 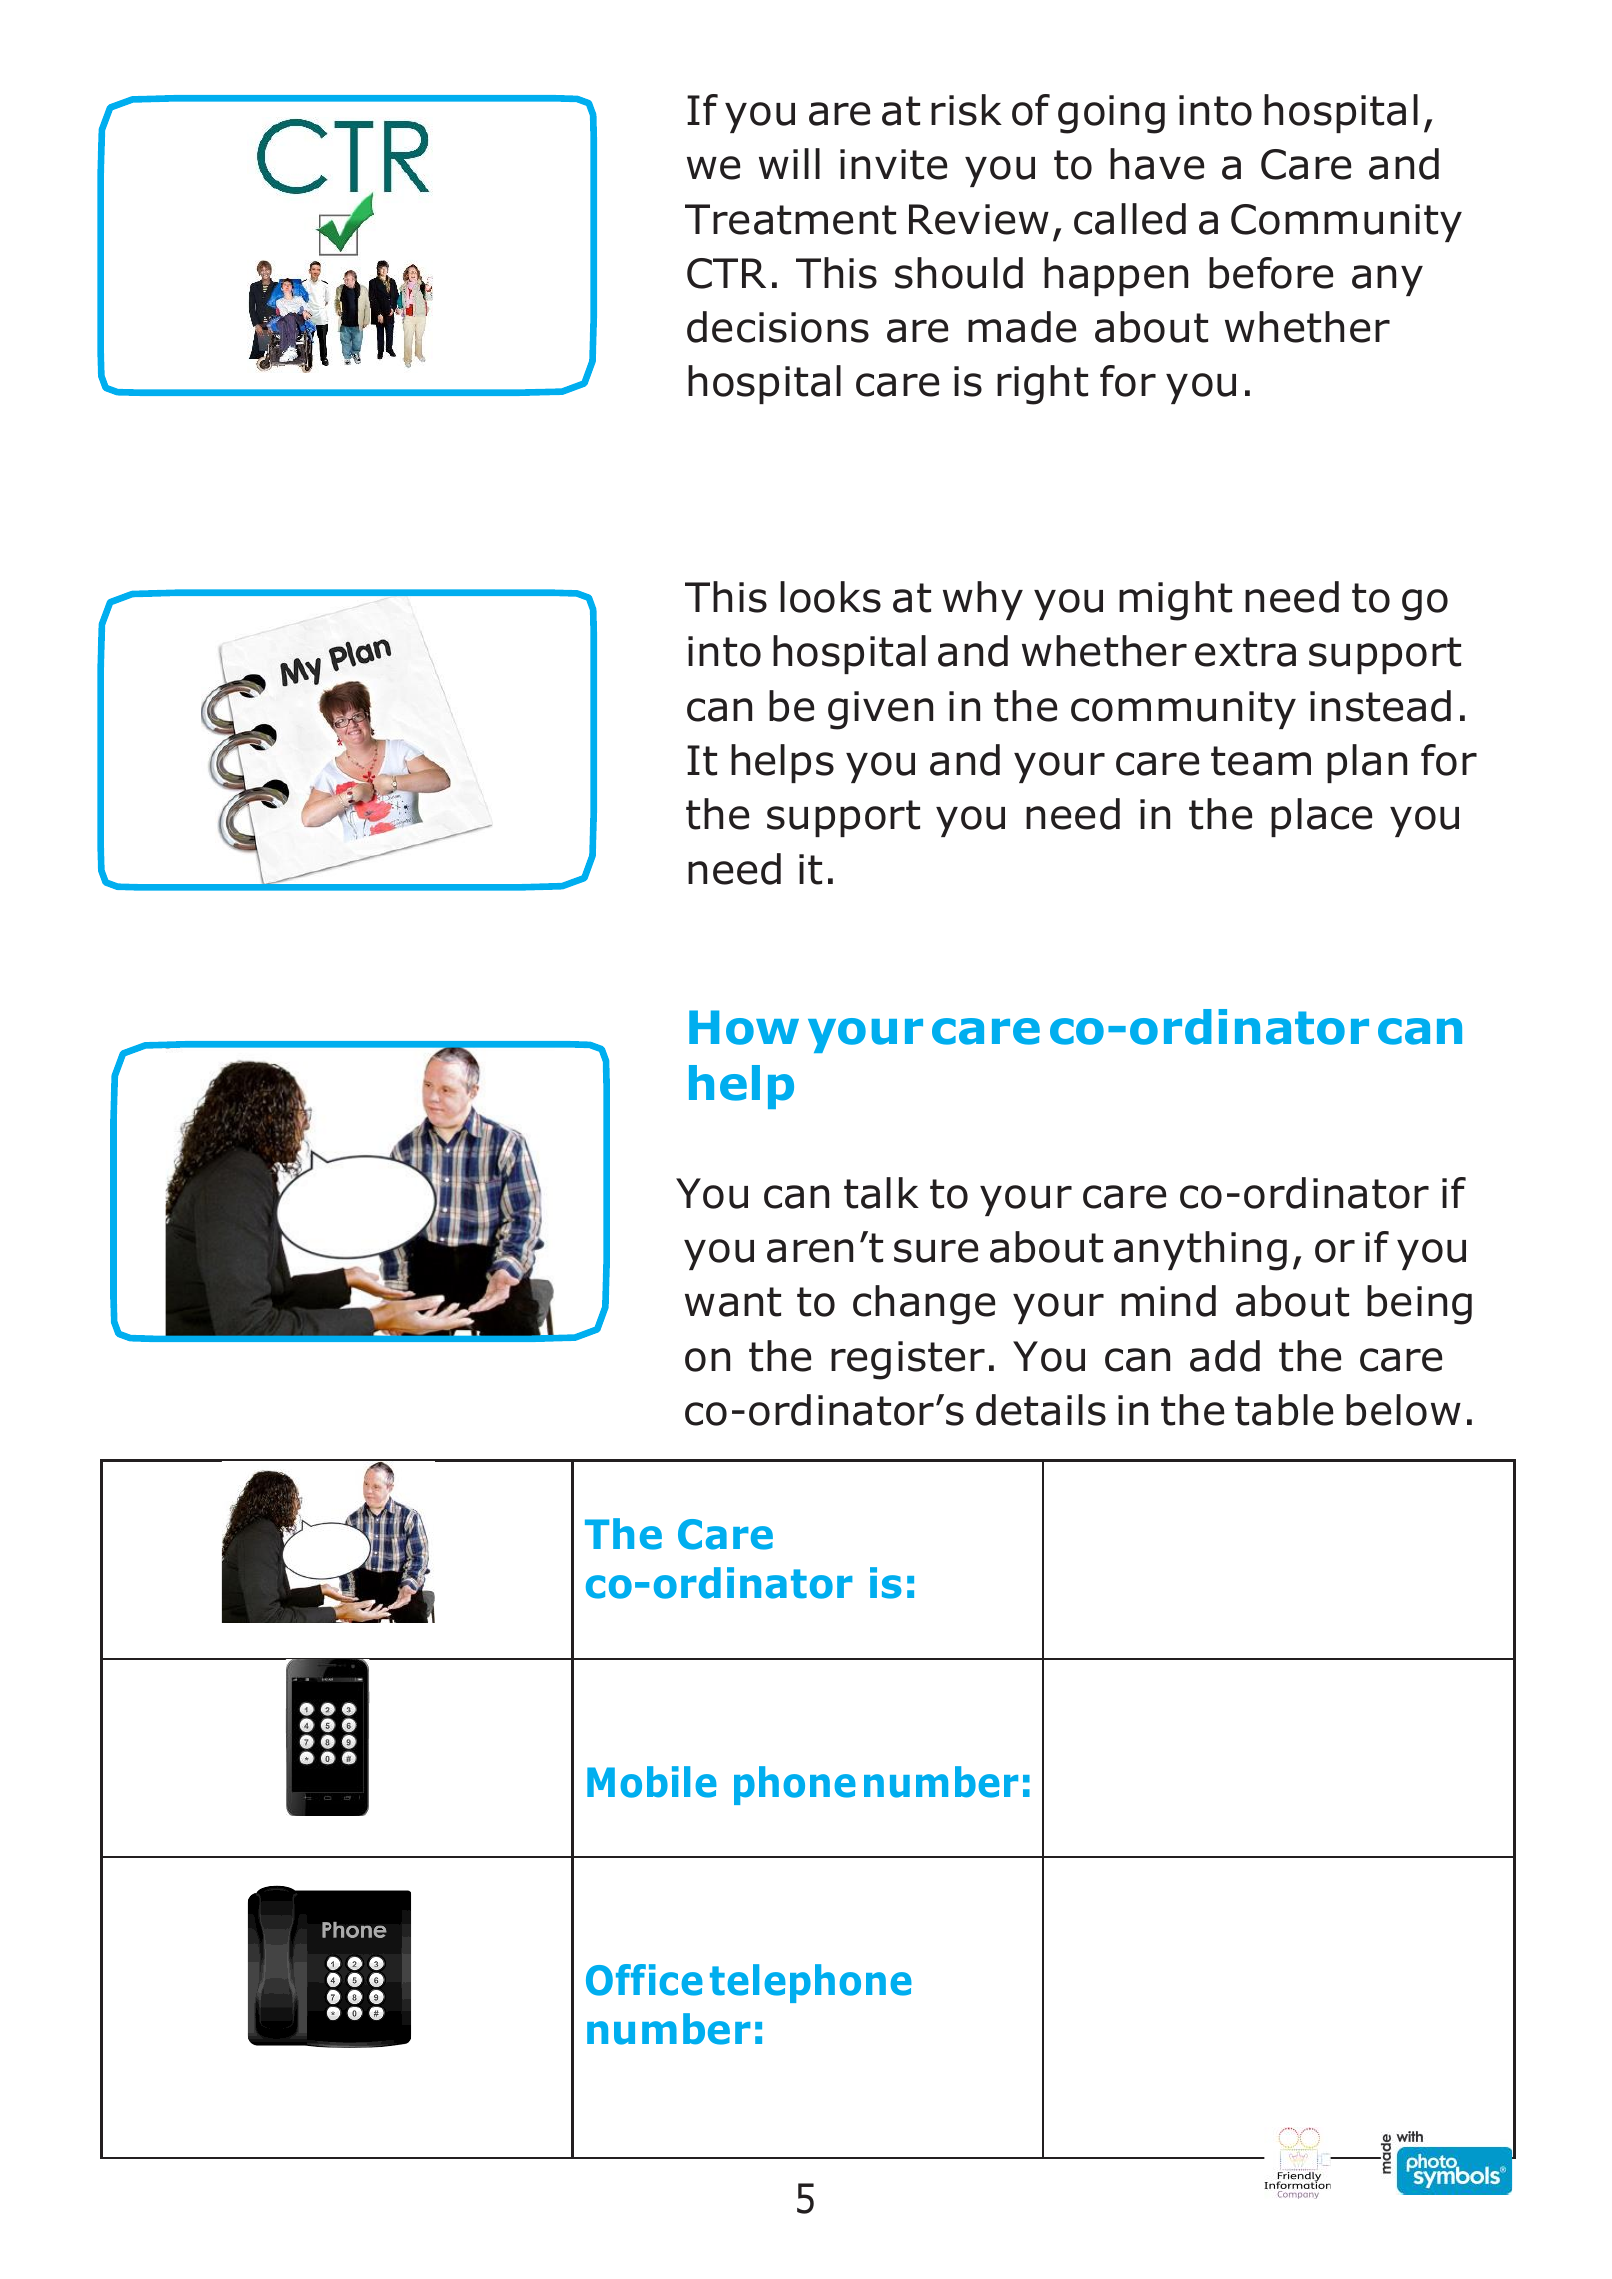 I want to click on Mobile, so click(x=652, y=1782).
